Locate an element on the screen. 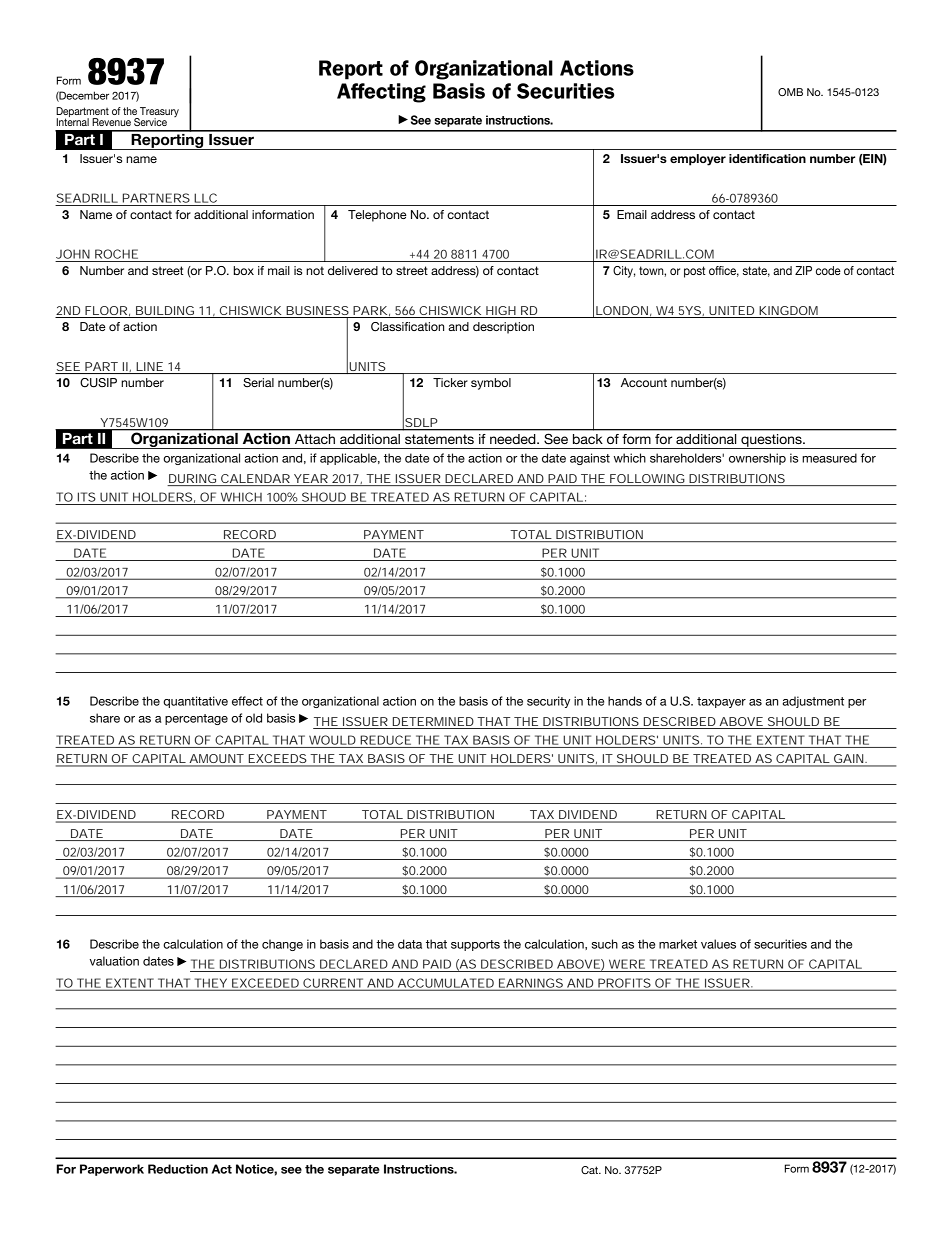 This screenshot has height=1233, width=952. Affecting is located at coordinates (381, 93).
